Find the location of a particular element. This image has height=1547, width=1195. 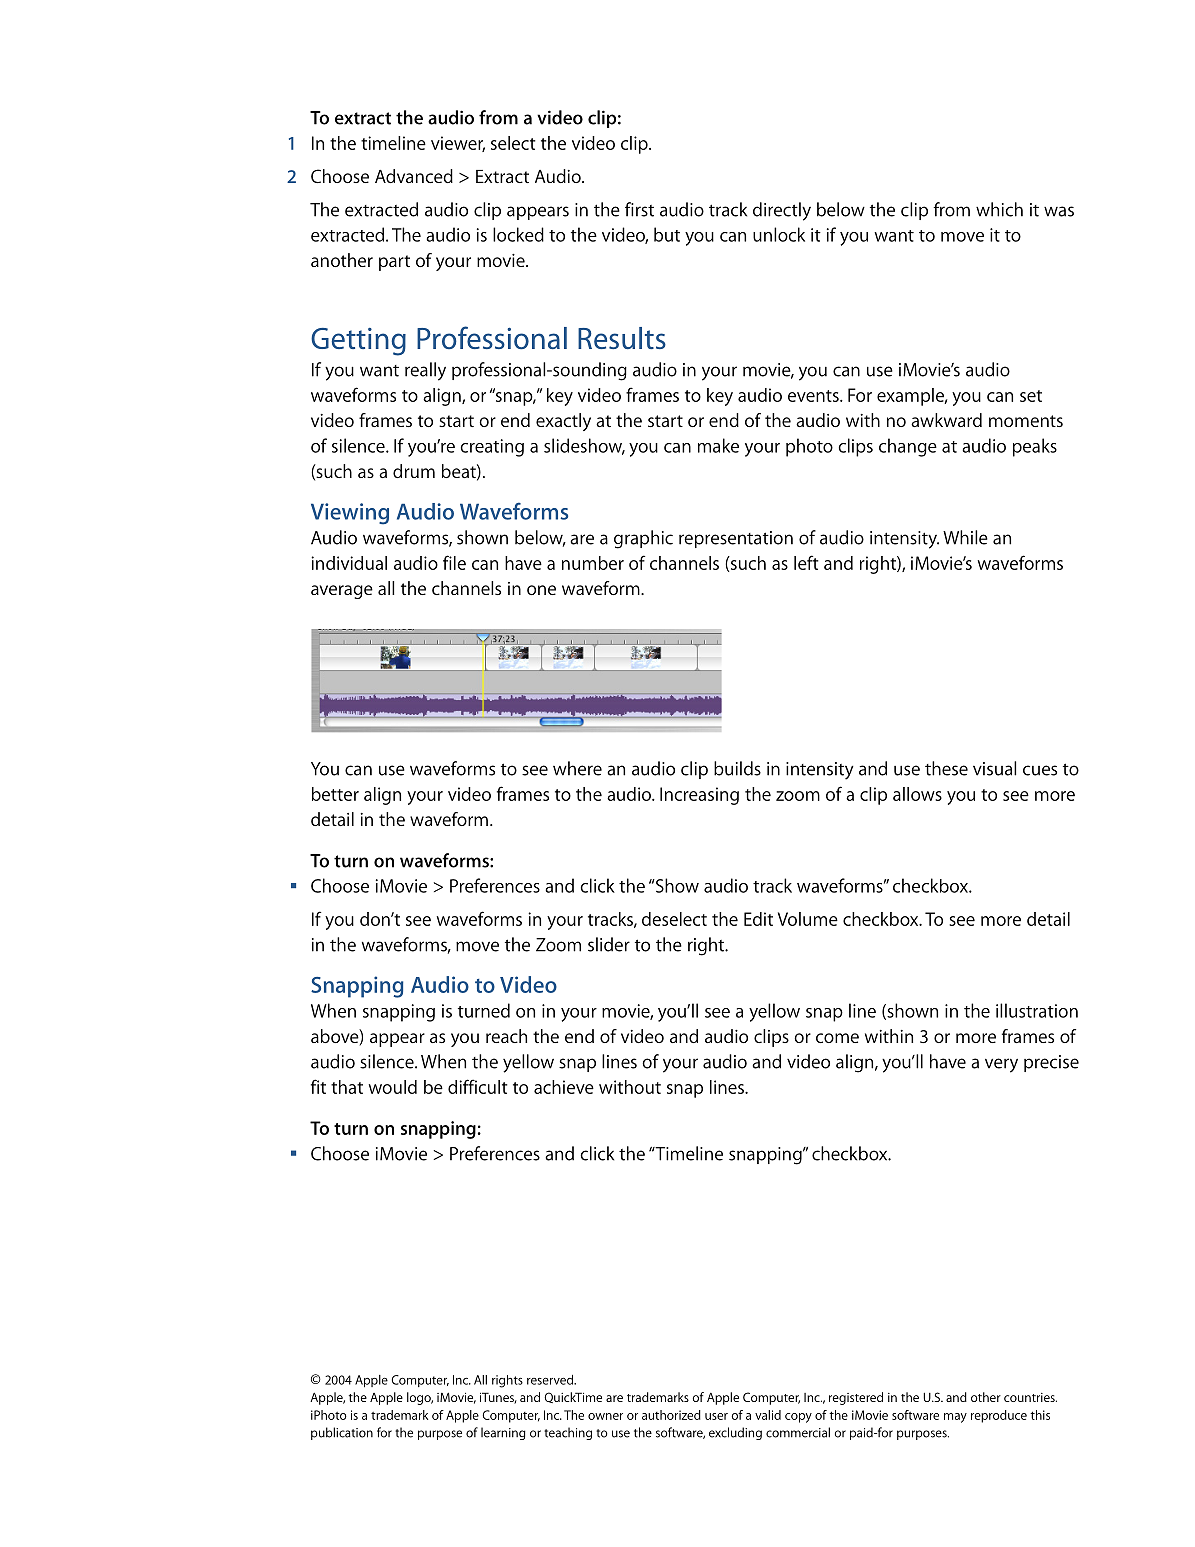

but is located at coordinates (667, 234).
